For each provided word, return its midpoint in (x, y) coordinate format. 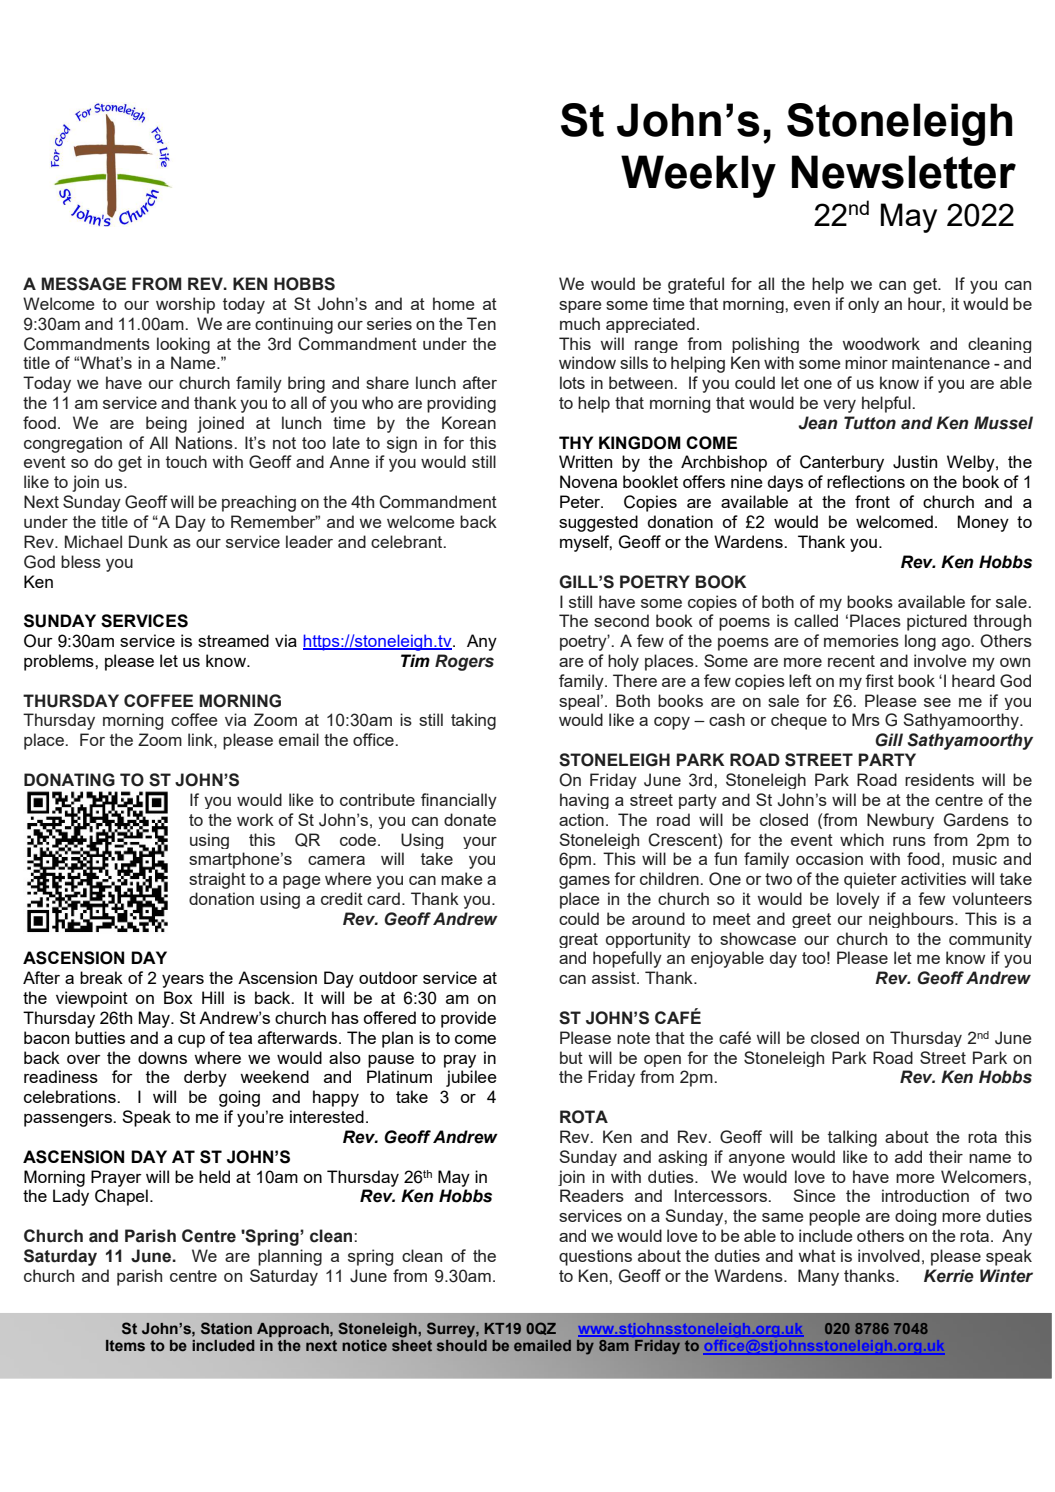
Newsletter (904, 172)
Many (818, 1277)
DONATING (69, 780)
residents (939, 779)
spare (580, 307)
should (462, 1345)
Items (125, 1346)
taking (473, 721)
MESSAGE (83, 284)
